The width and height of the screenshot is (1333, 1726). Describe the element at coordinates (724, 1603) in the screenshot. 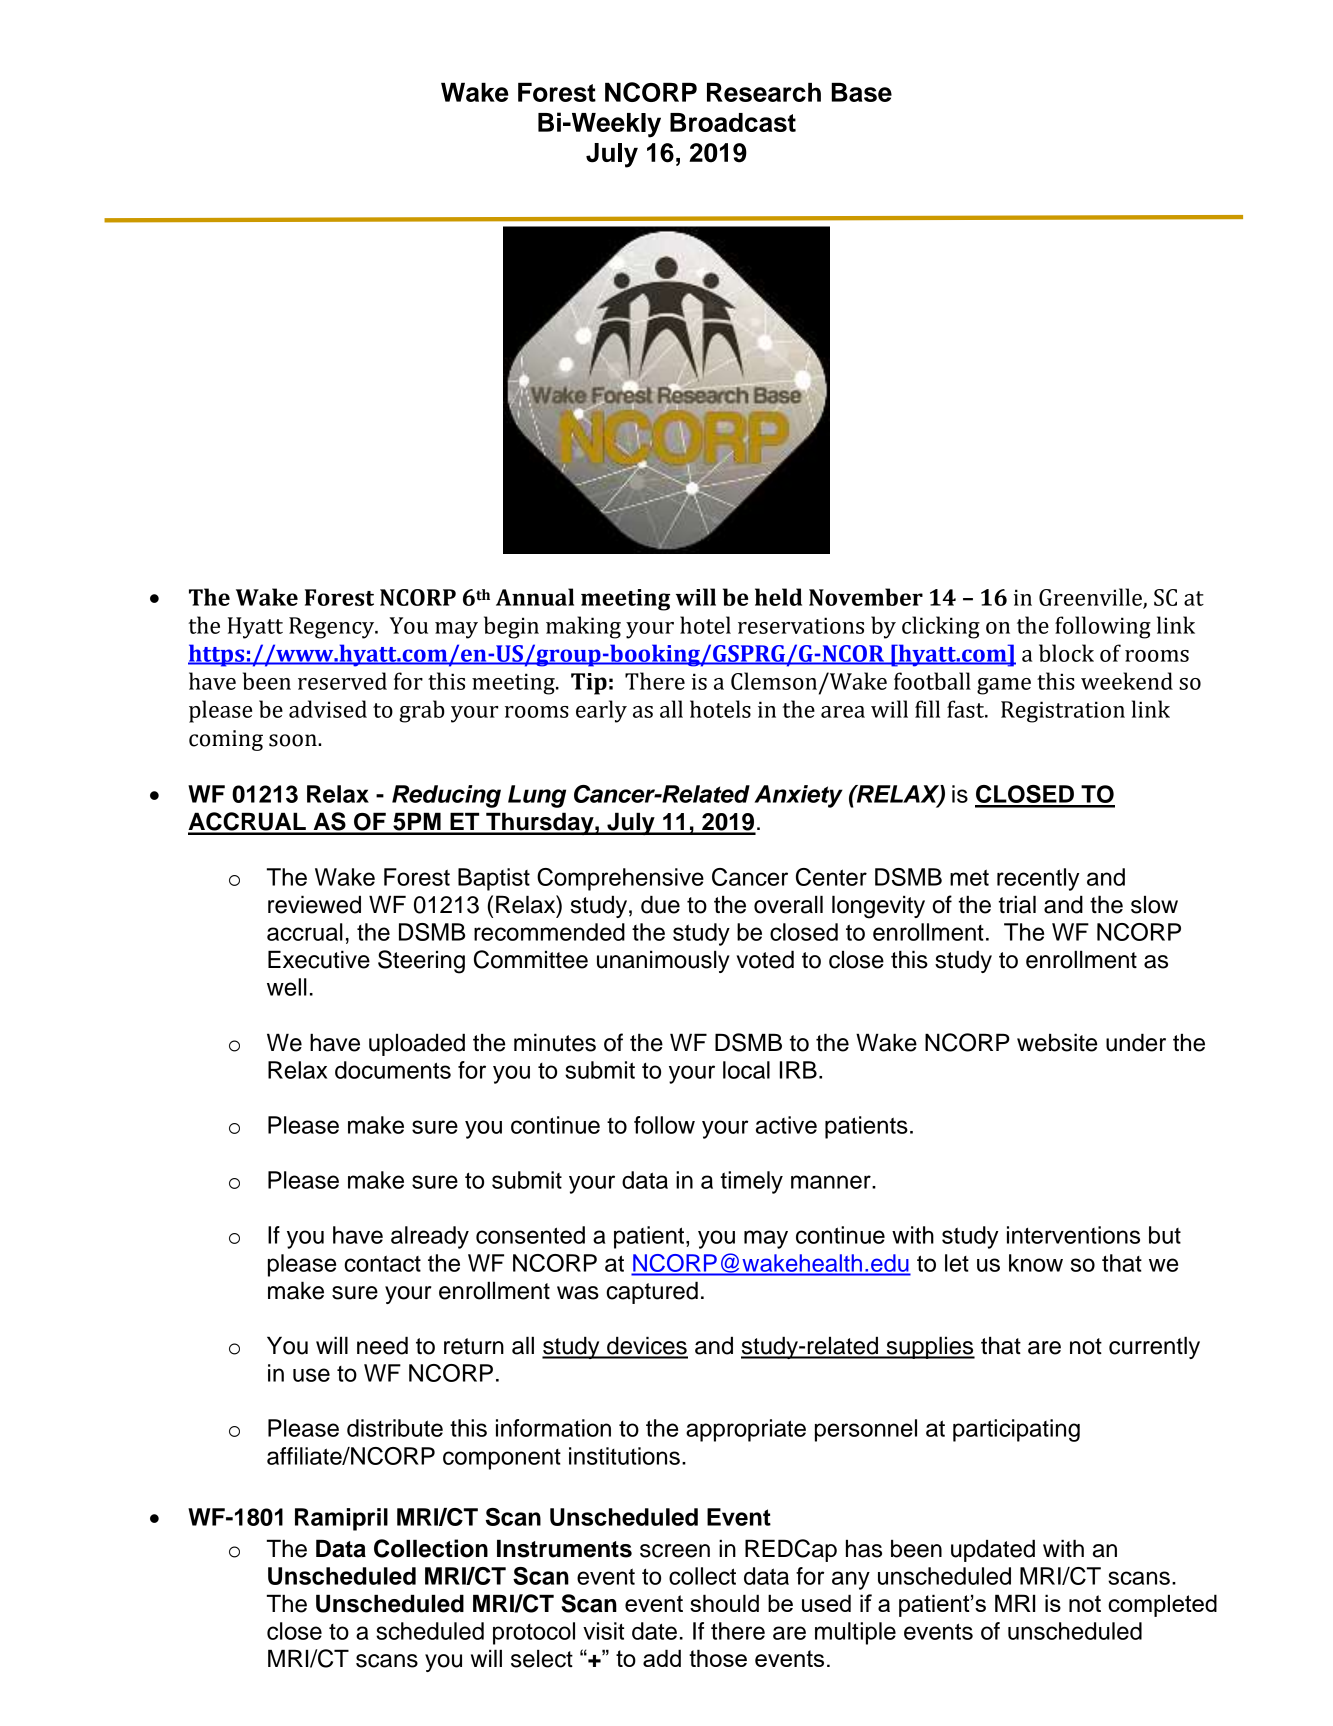

I see `should` at that location.
